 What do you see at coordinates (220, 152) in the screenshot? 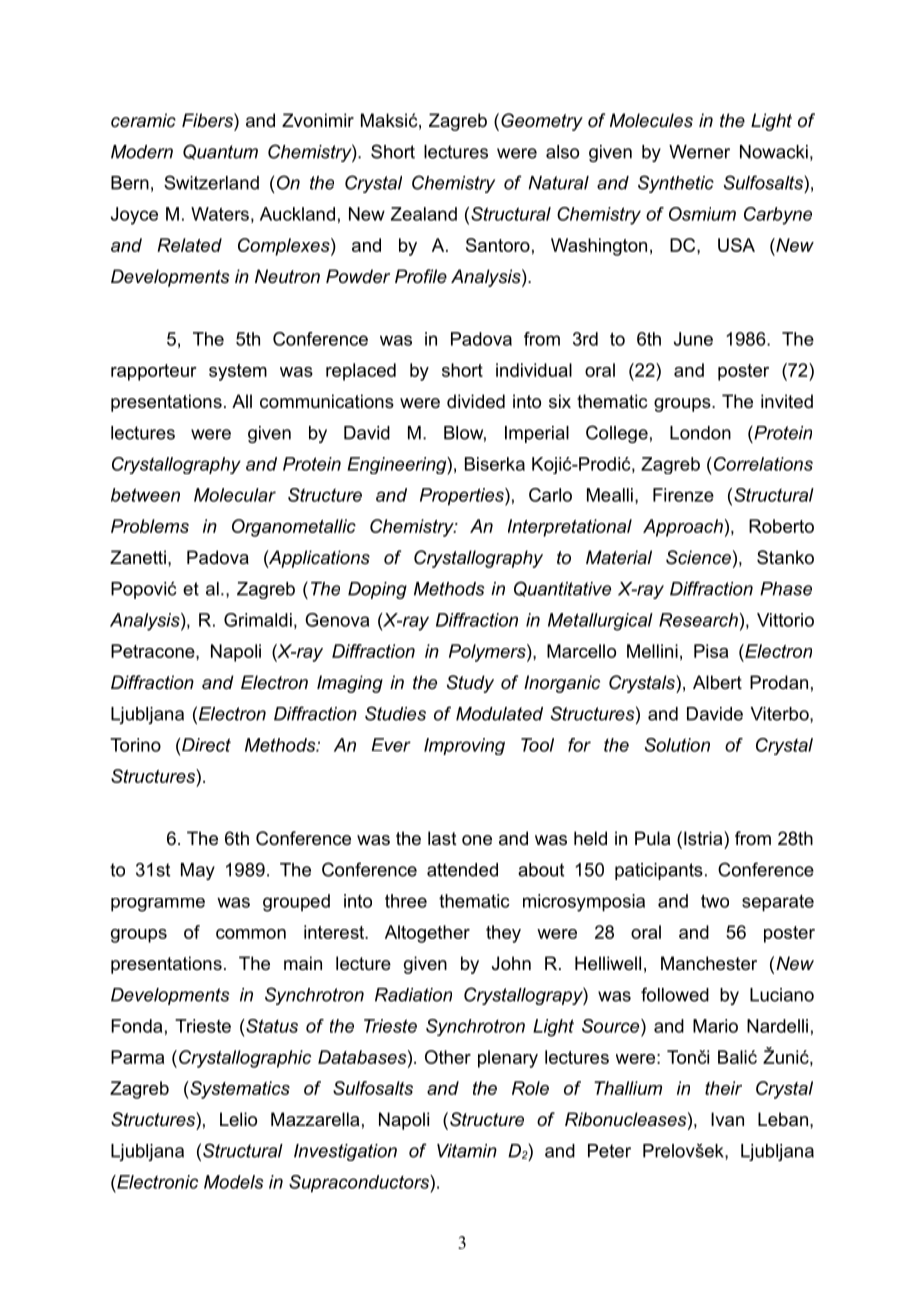
I see `Quantum` at bounding box center [220, 152].
